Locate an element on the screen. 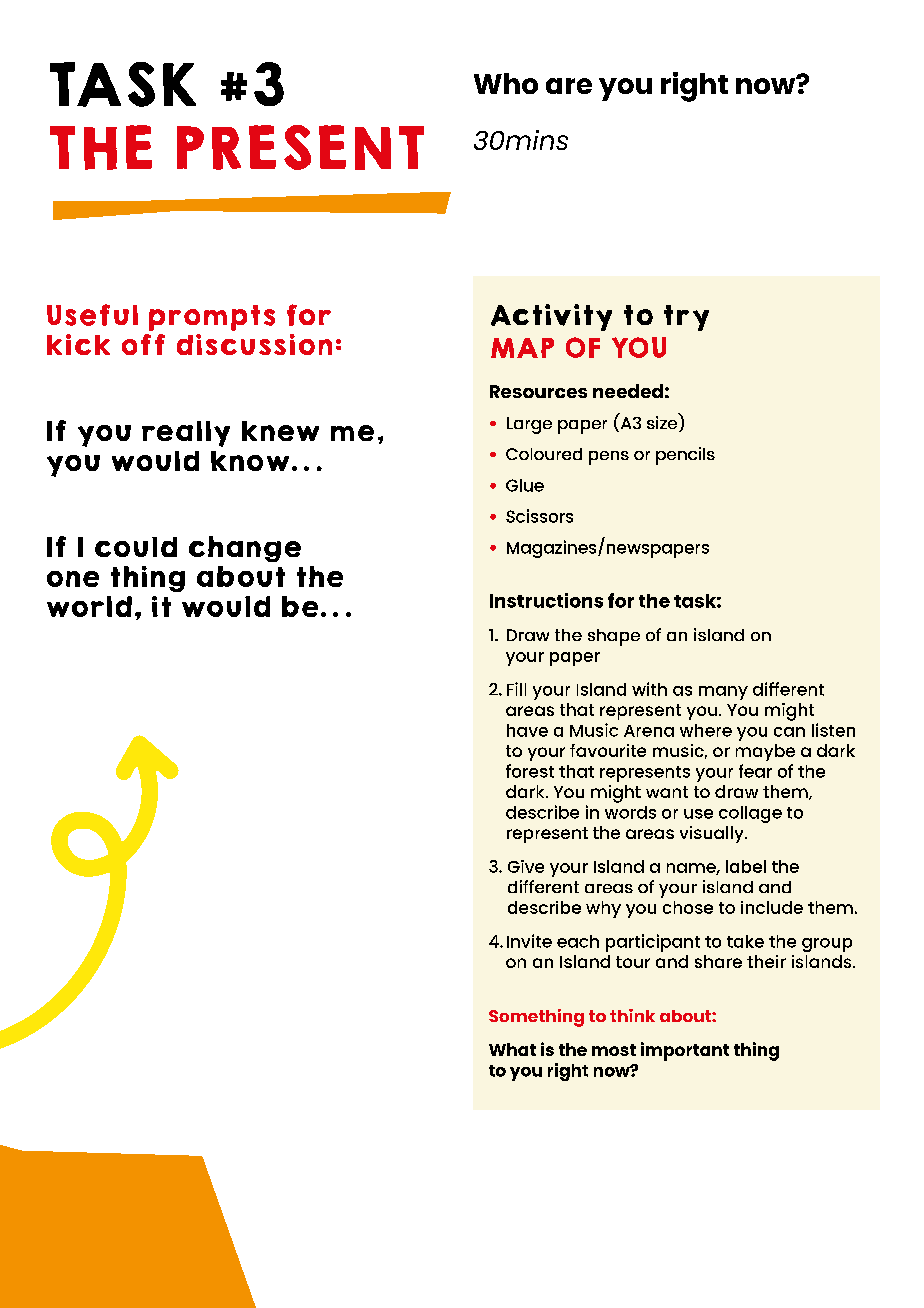 The image size is (924, 1308). try is located at coordinates (686, 318).
